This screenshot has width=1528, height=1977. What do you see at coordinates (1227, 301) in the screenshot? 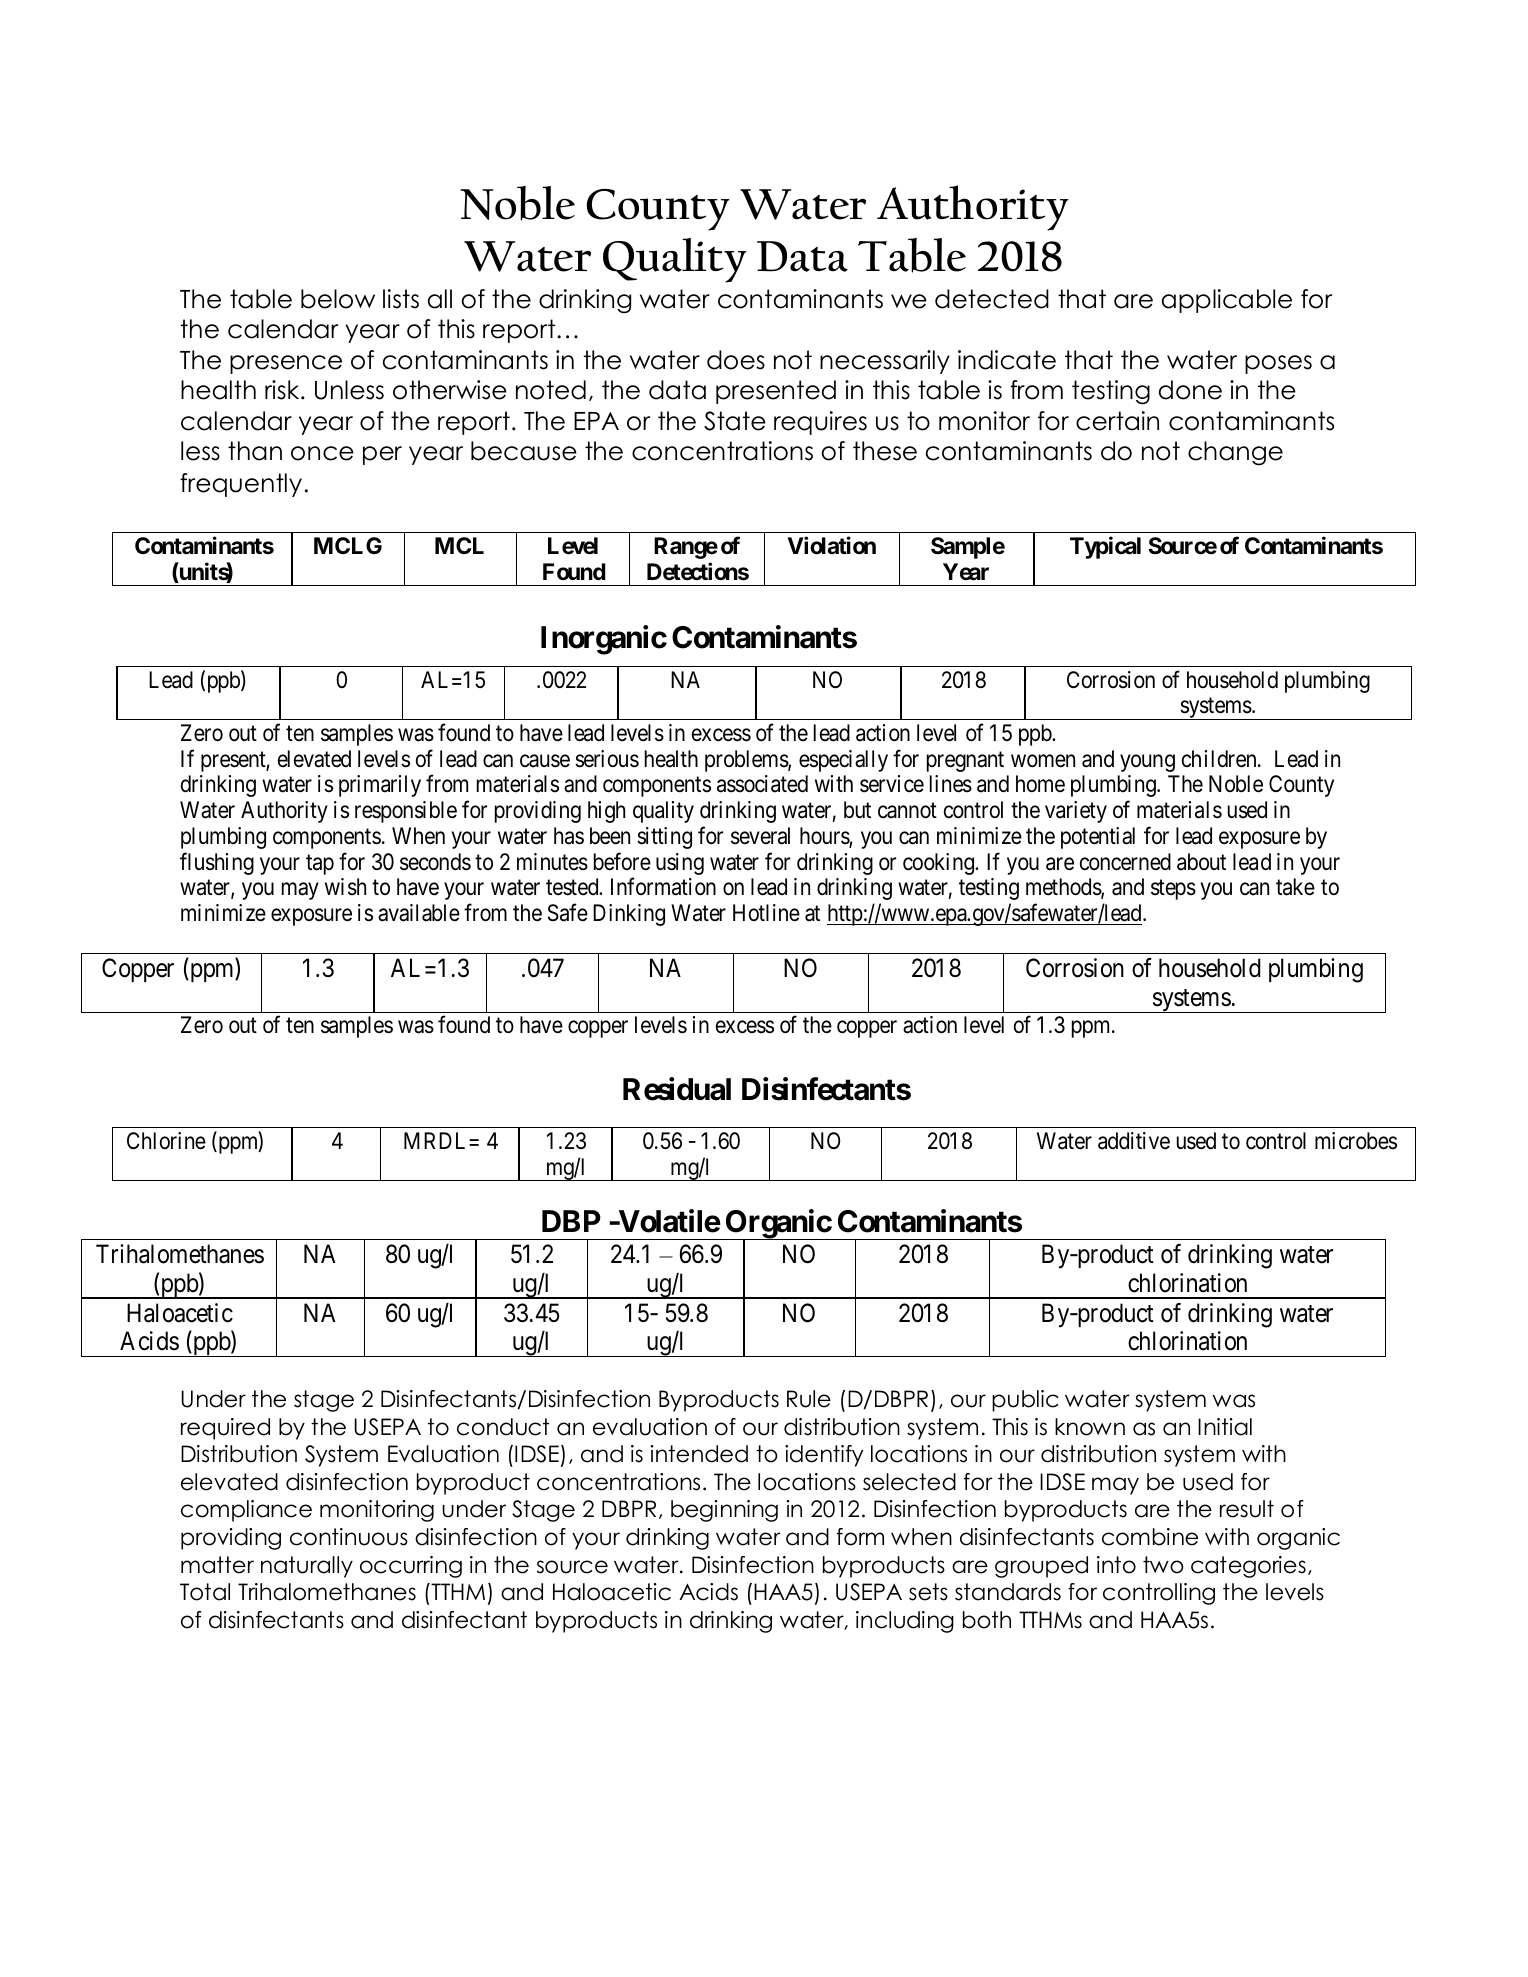
I see `applicable` at bounding box center [1227, 301].
